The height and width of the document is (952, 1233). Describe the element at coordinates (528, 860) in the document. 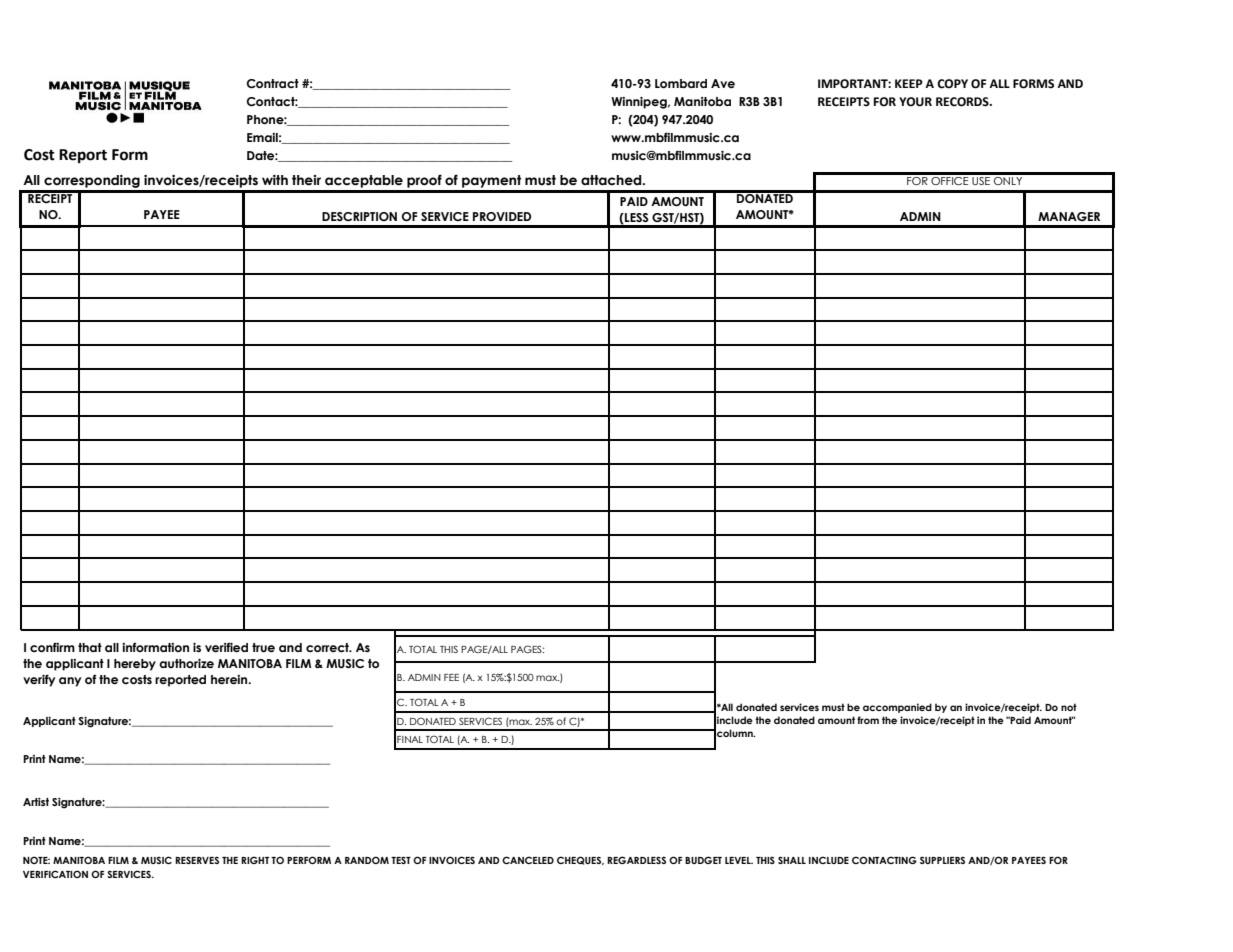

I see `CANCELED` at that location.
